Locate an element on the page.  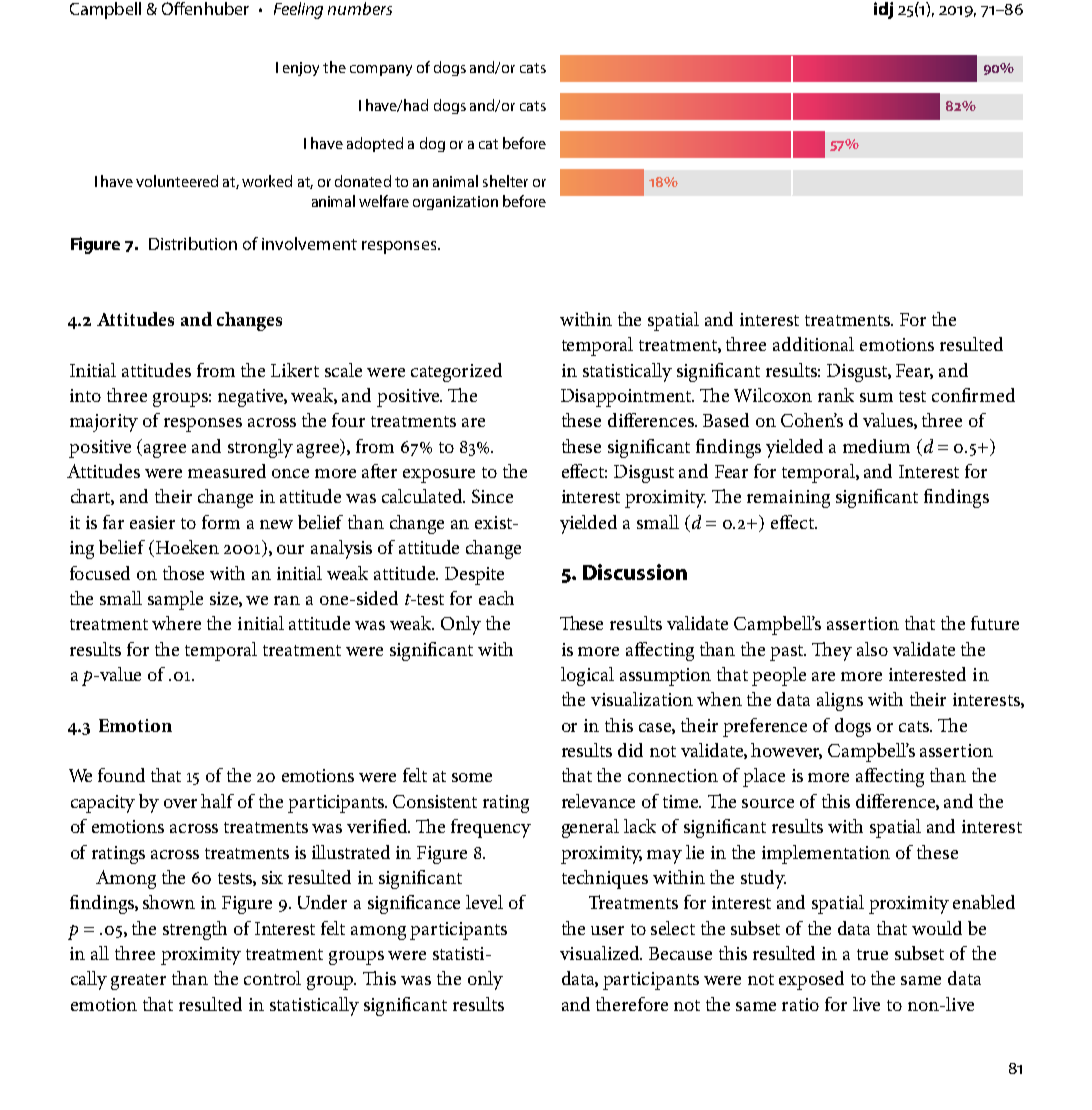
additional is located at coordinates (813, 344).
